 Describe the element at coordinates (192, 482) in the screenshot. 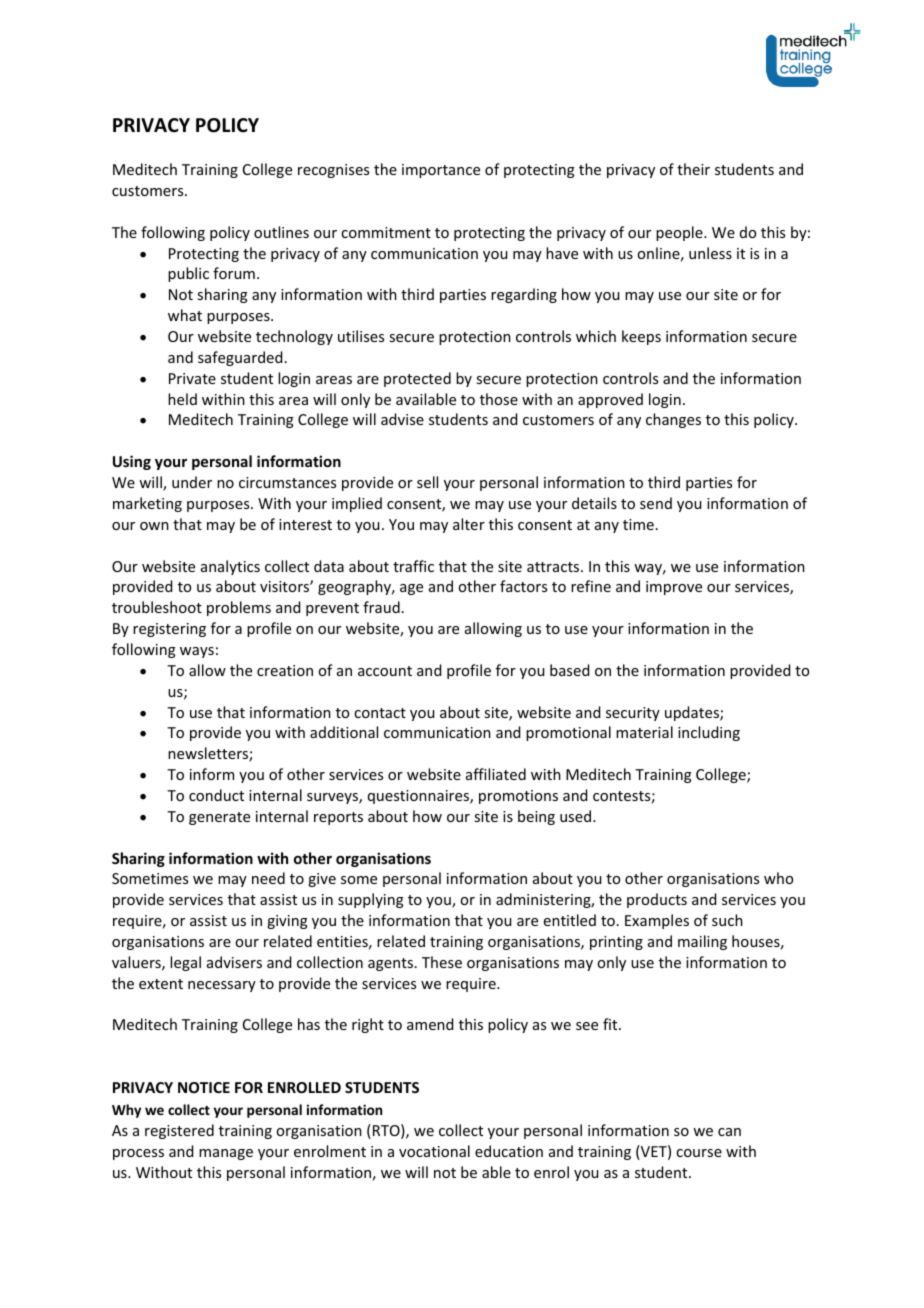

I see `under` at that location.
